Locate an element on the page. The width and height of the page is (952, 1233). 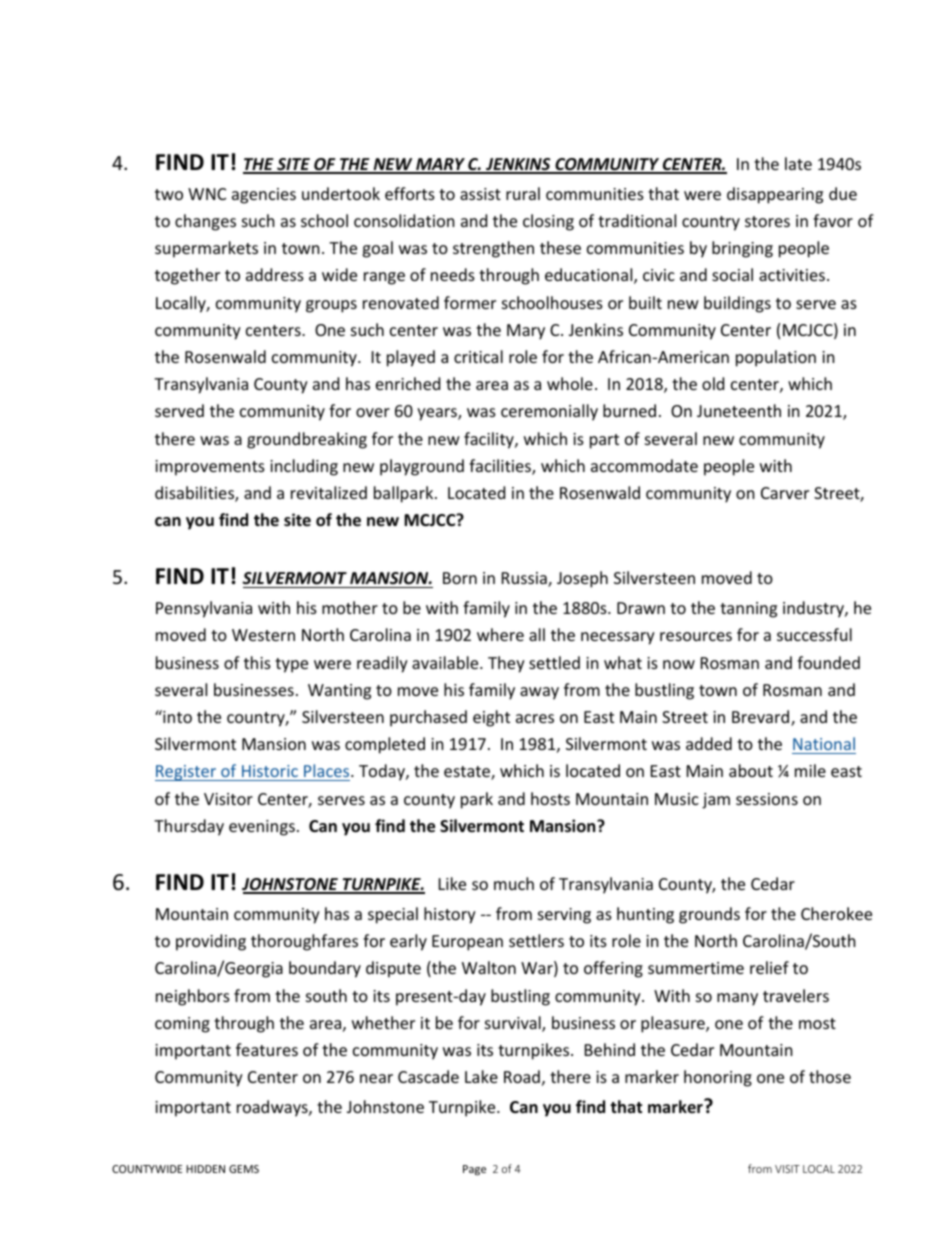
agencies is located at coordinates (264, 196).
